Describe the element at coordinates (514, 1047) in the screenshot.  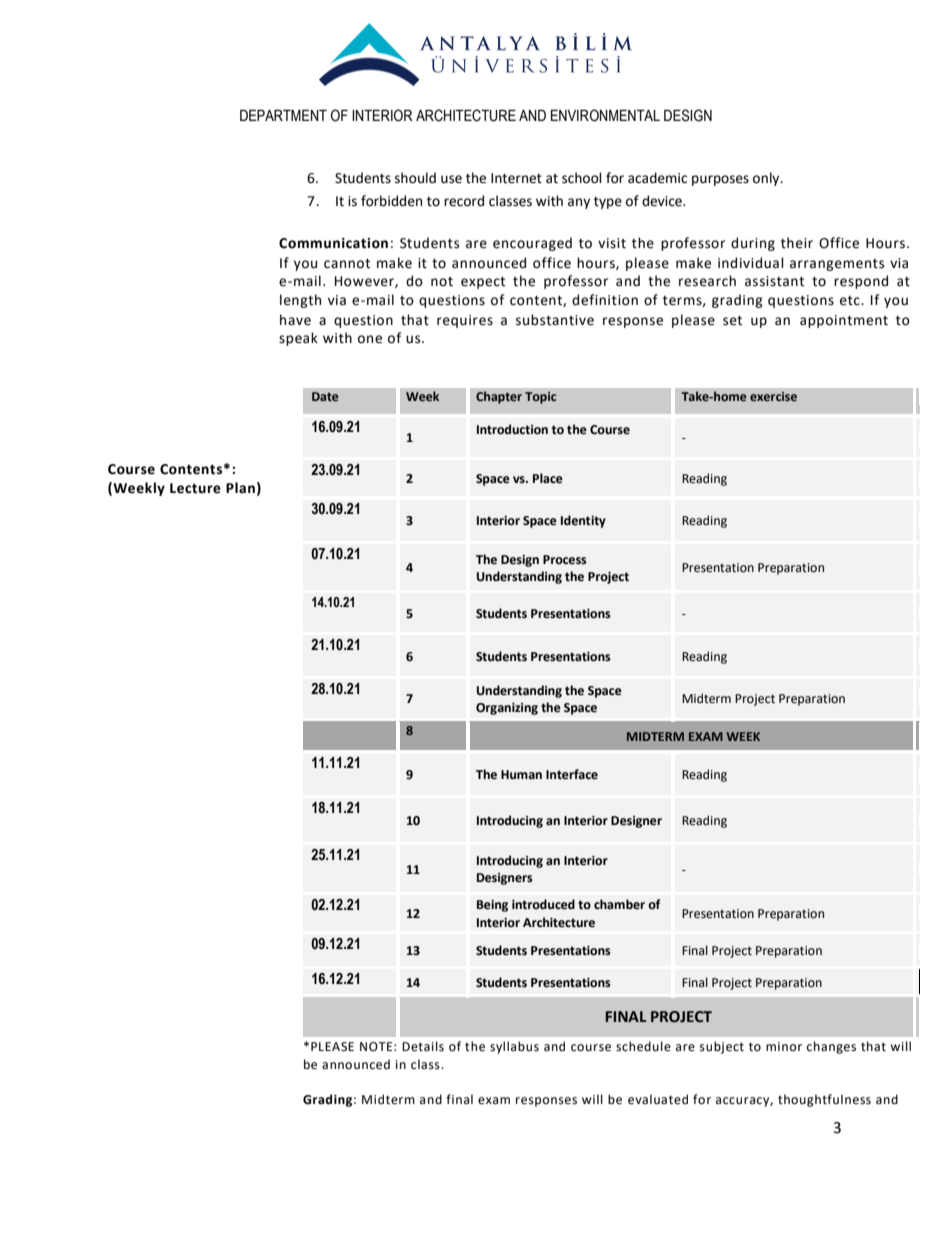
I see `syllabus` at that location.
